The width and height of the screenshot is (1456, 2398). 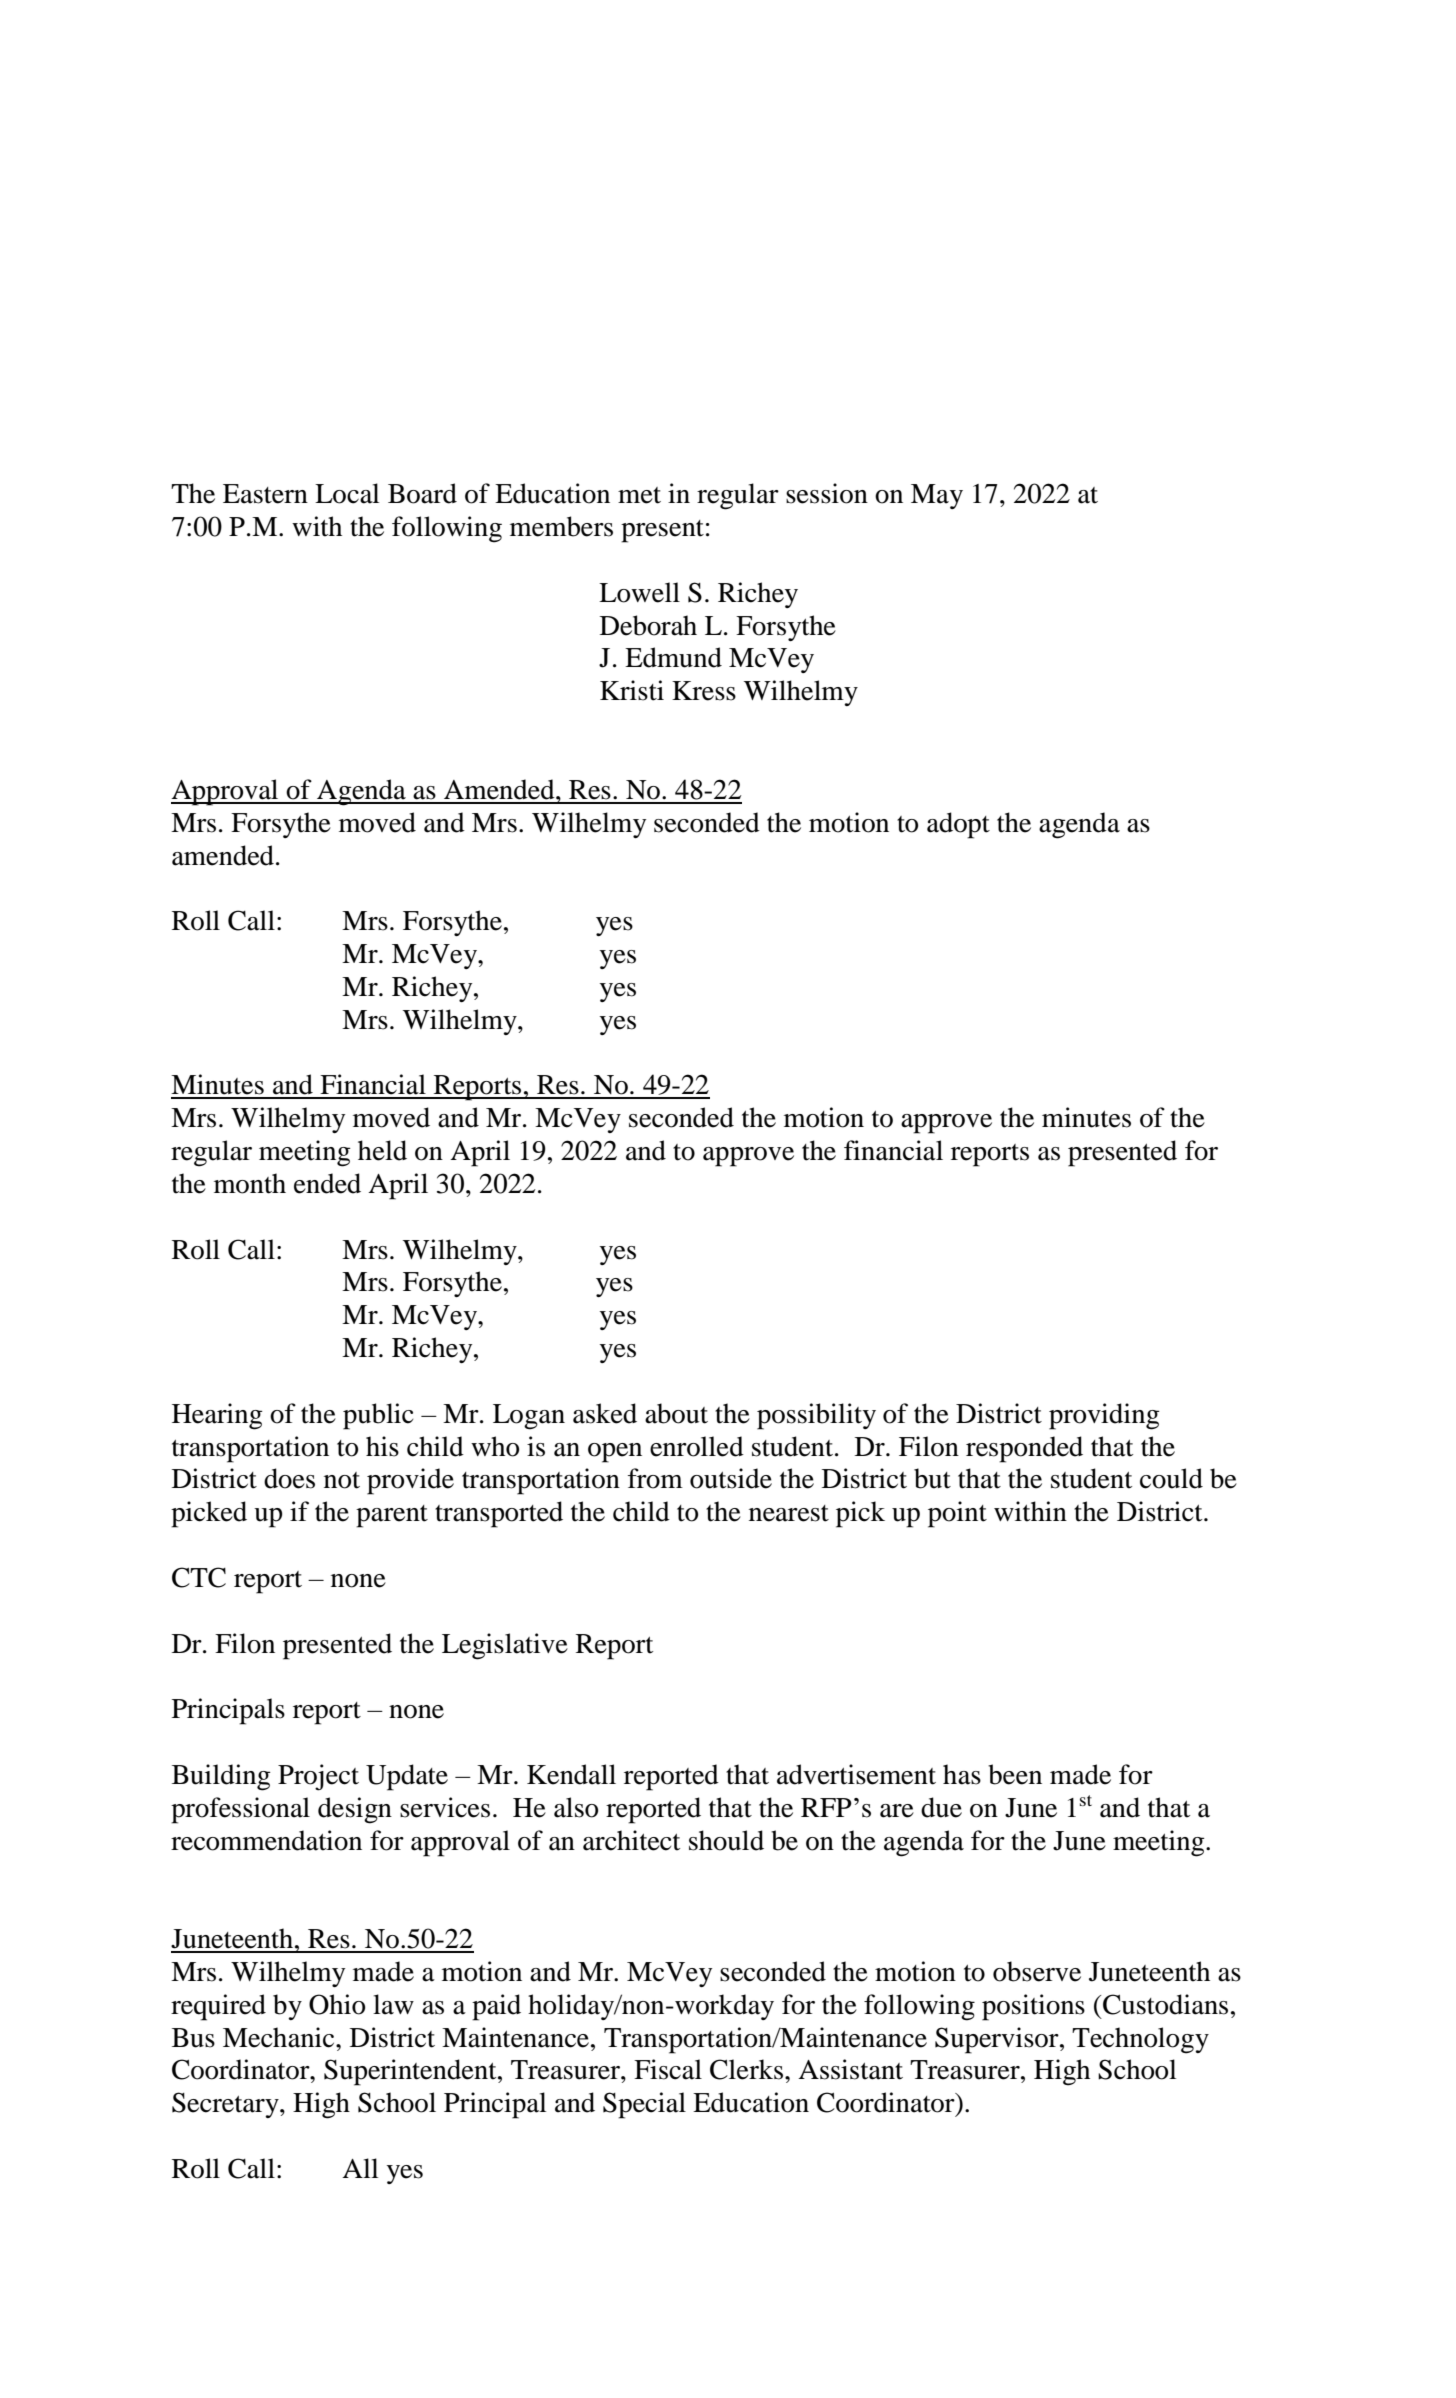 What do you see at coordinates (937, 496) in the screenshot?
I see `May` at bounding box center [937, 496].
